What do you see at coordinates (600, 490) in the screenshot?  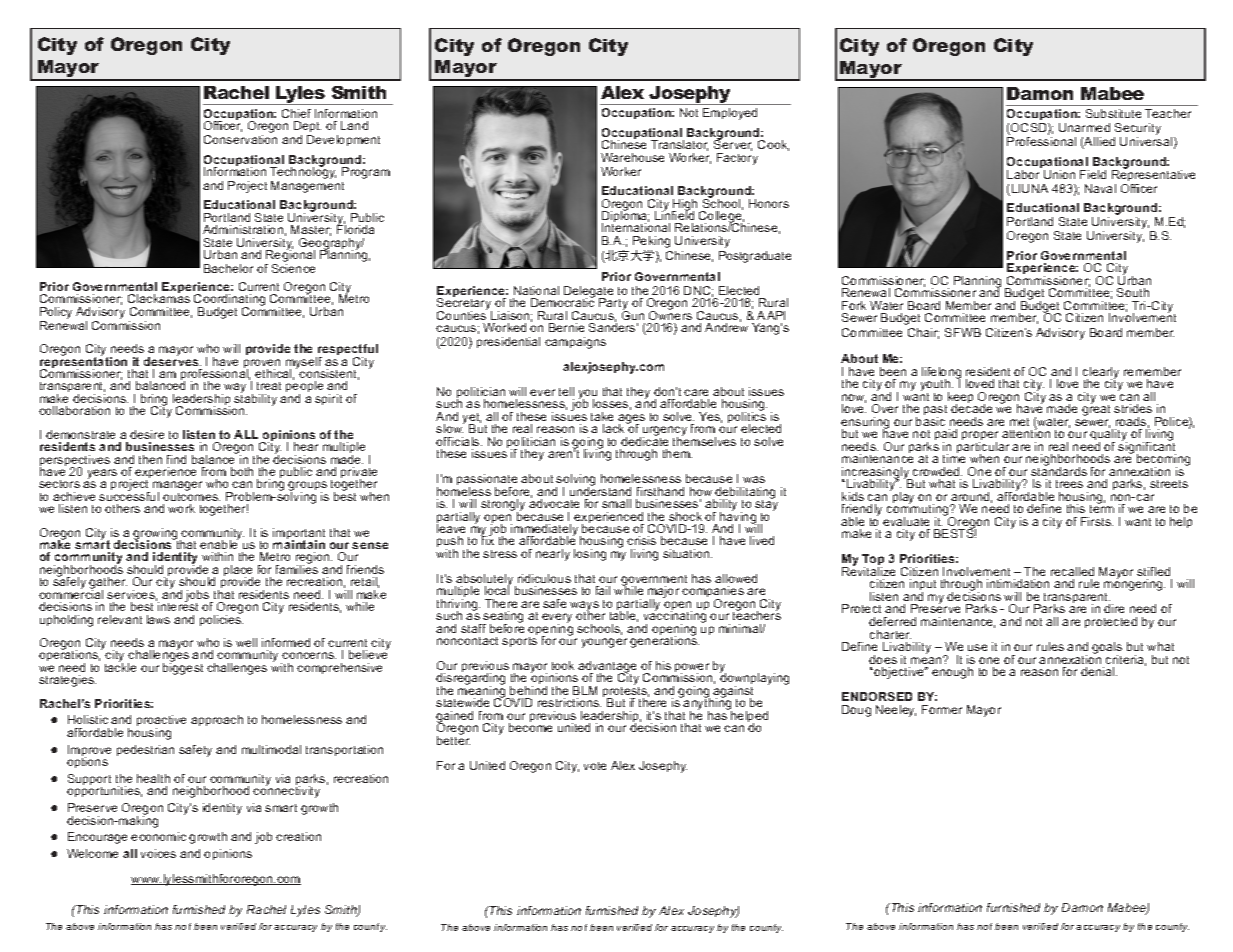 I see `understand` at bounding box center [600, 490].
